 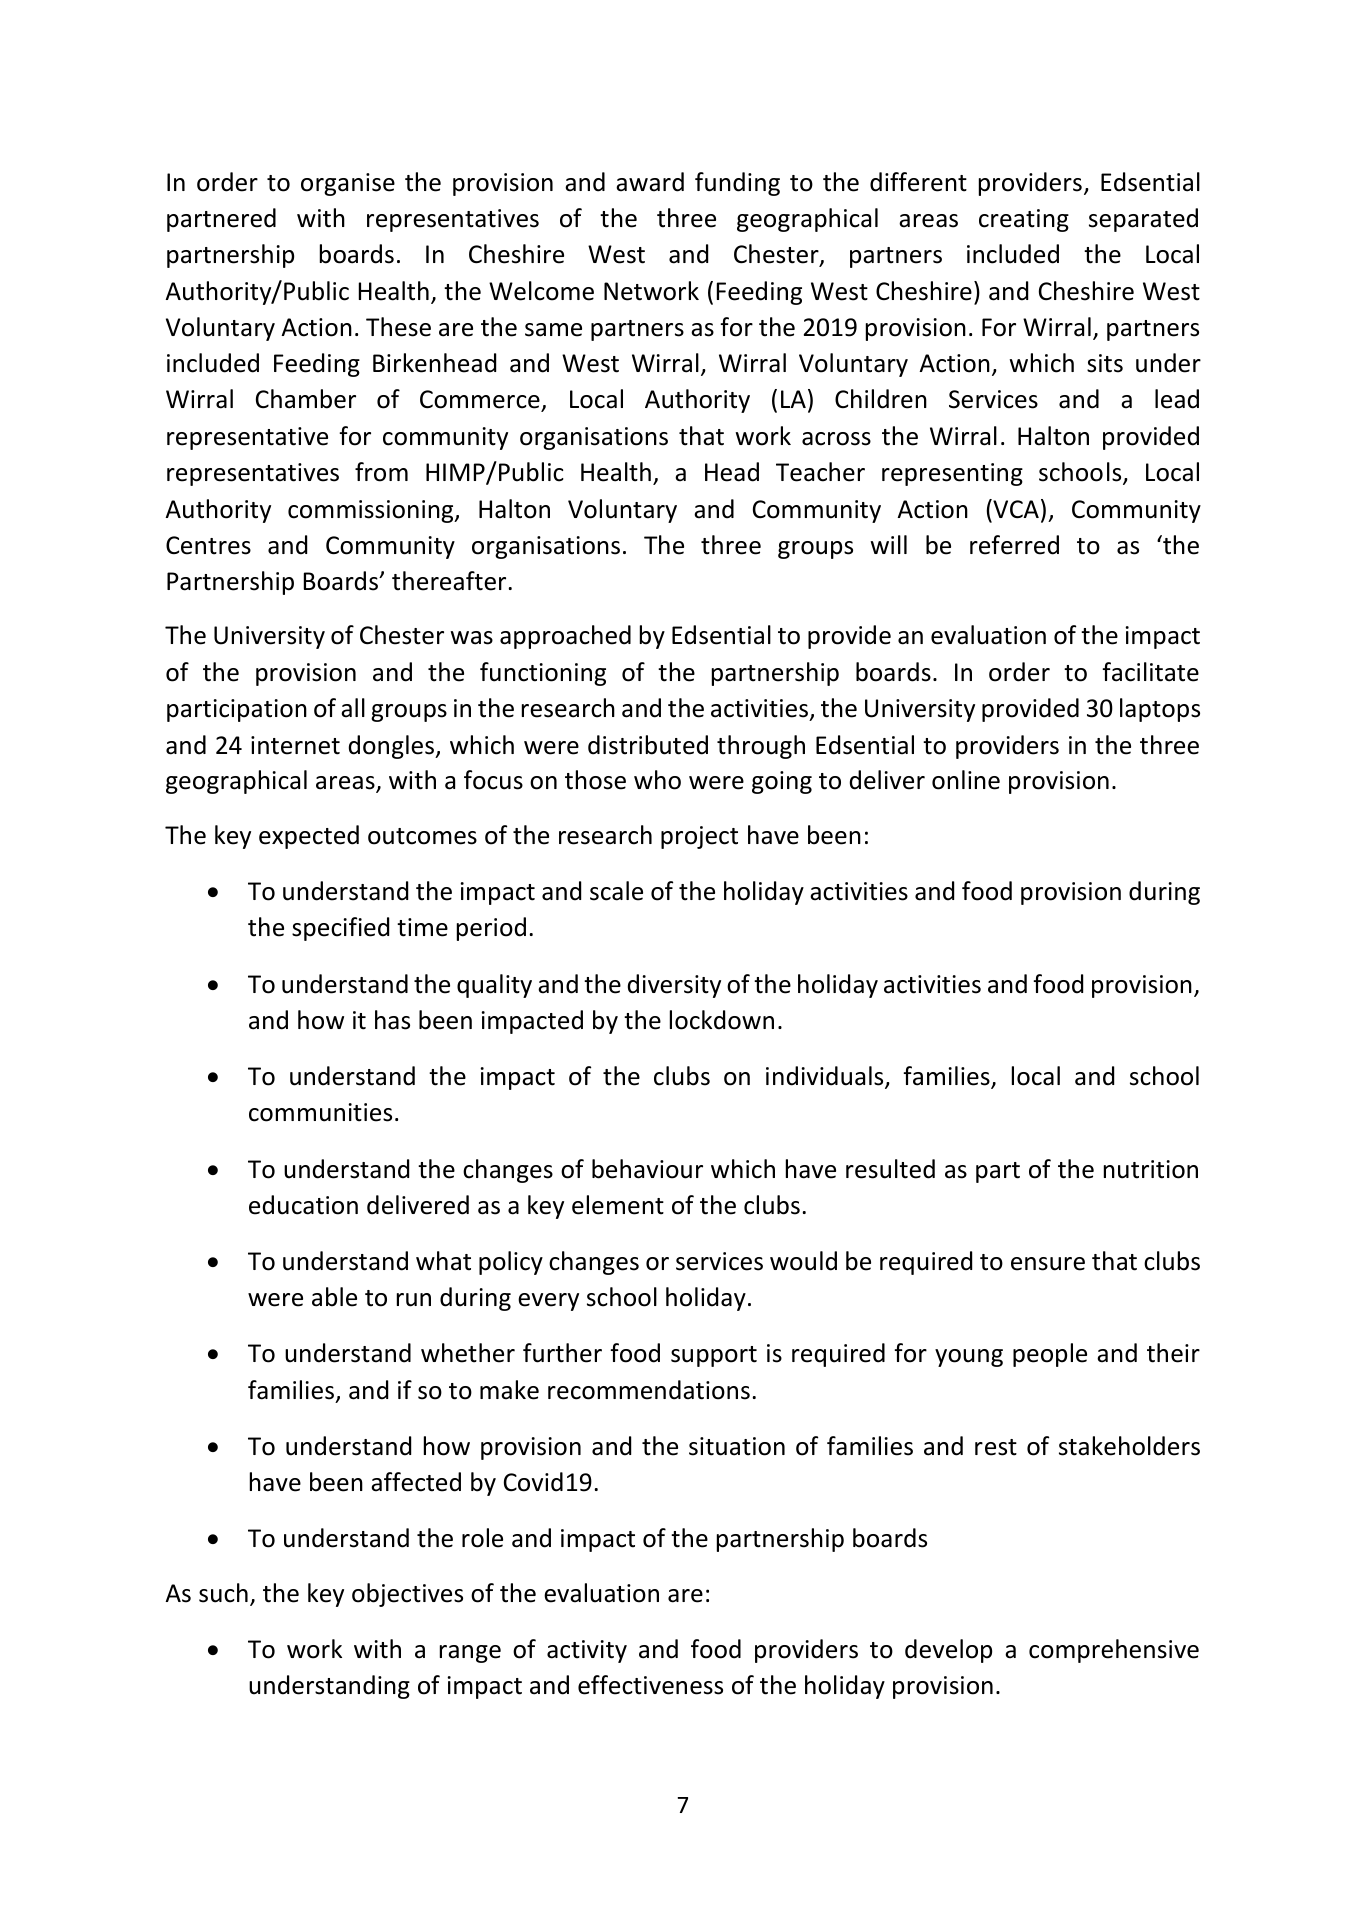 I want to click on nutrition, so click(x=1151, y=1169).
